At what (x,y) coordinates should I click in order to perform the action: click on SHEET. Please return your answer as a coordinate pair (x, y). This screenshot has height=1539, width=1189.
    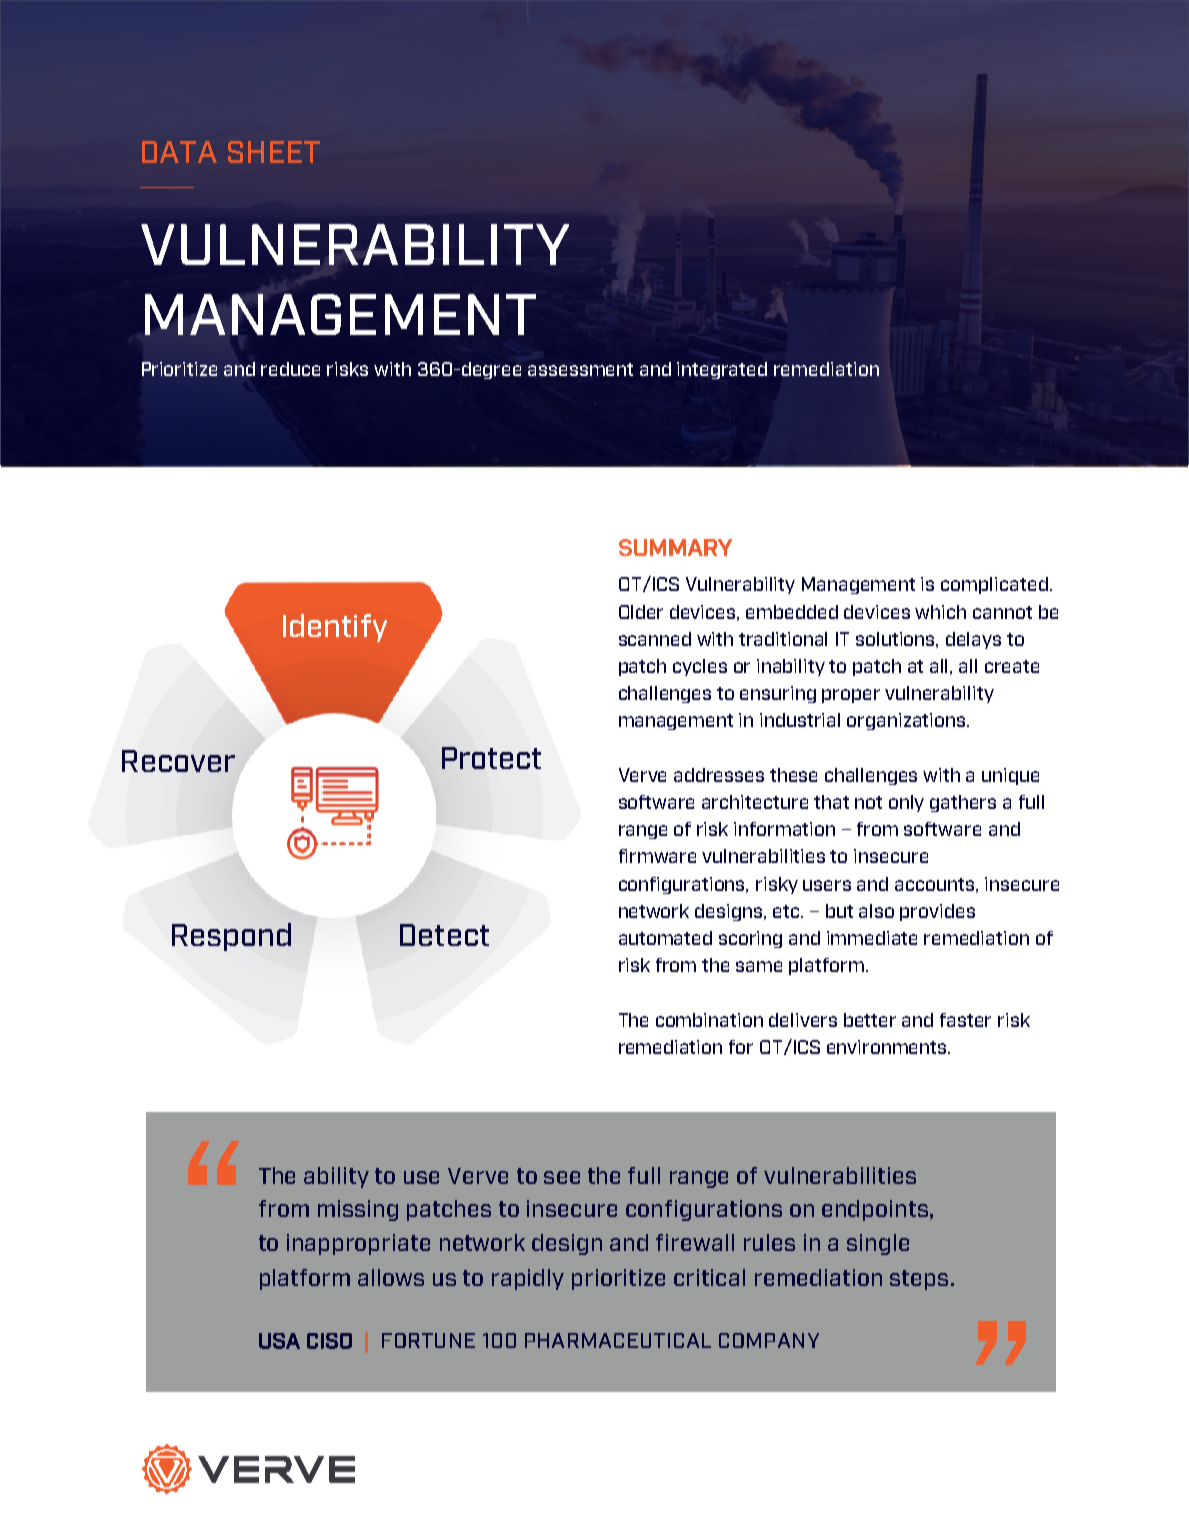
    Looking at the image, I should click on (274, 152).
